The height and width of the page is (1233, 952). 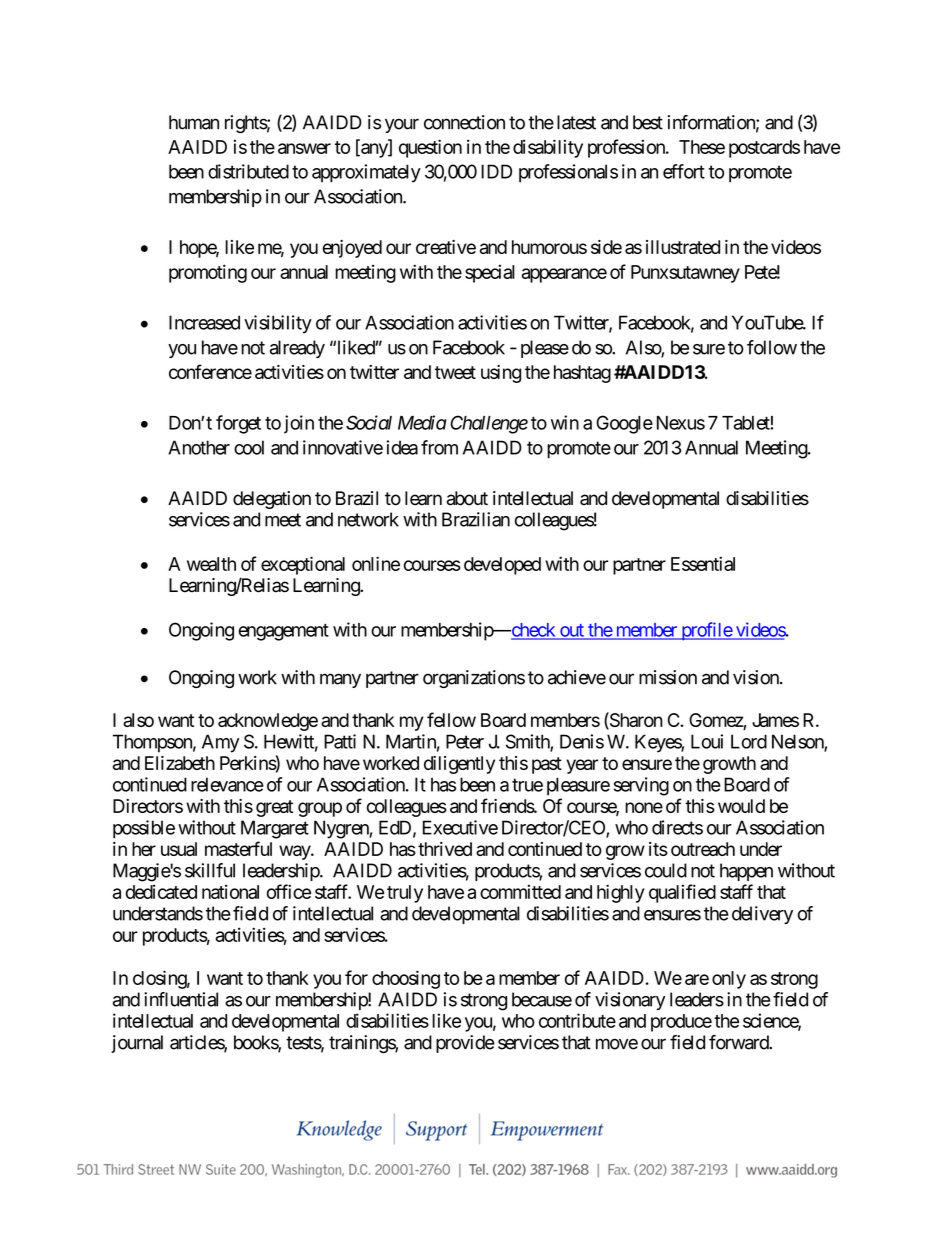 I want to click on Essential, so click(x=703, y=563).
